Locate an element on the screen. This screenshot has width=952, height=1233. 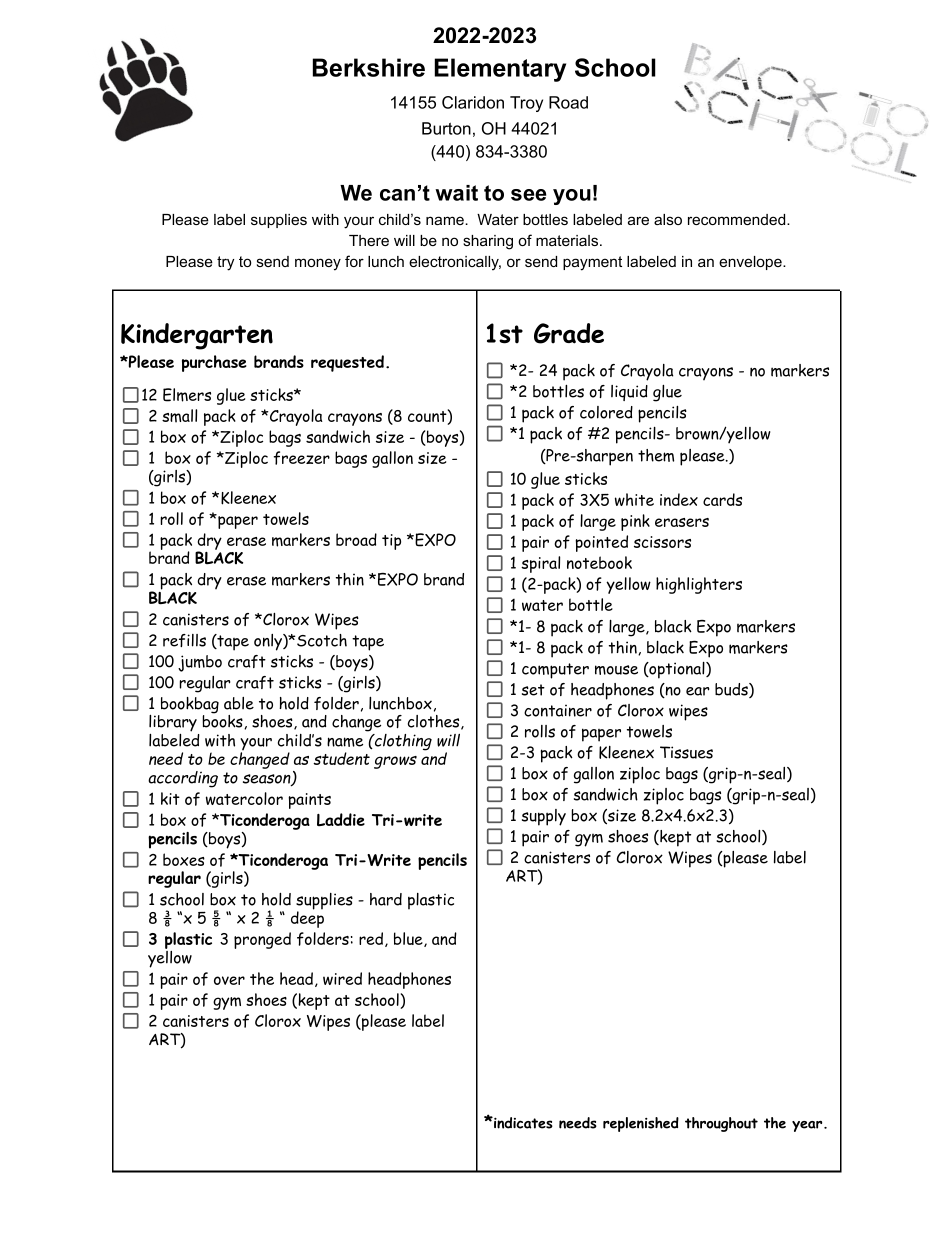
cards is located at coordinates (722, 499).
